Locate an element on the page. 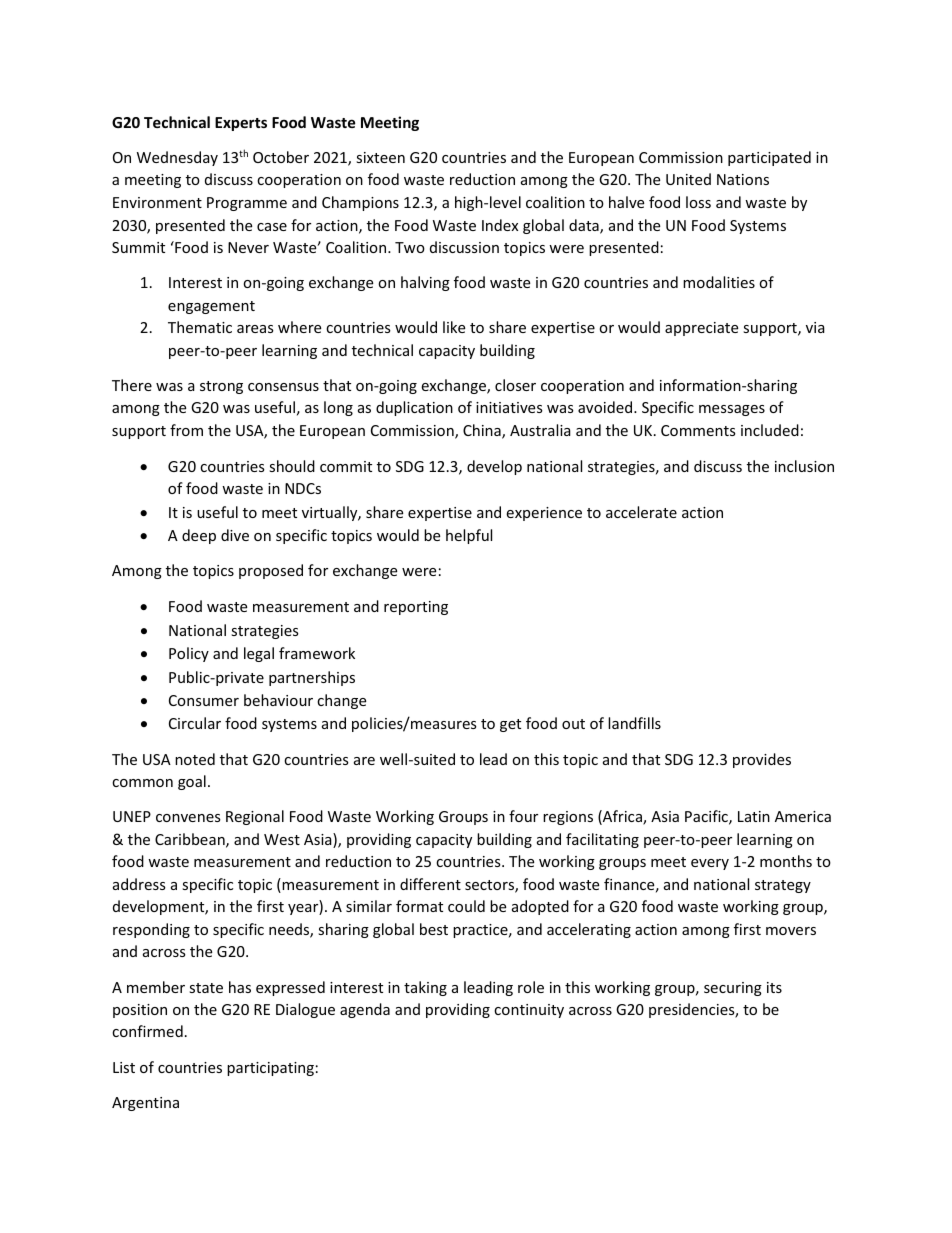 This document has height=1233, width=952. Wednesday is located at coordinates (177, 158).
